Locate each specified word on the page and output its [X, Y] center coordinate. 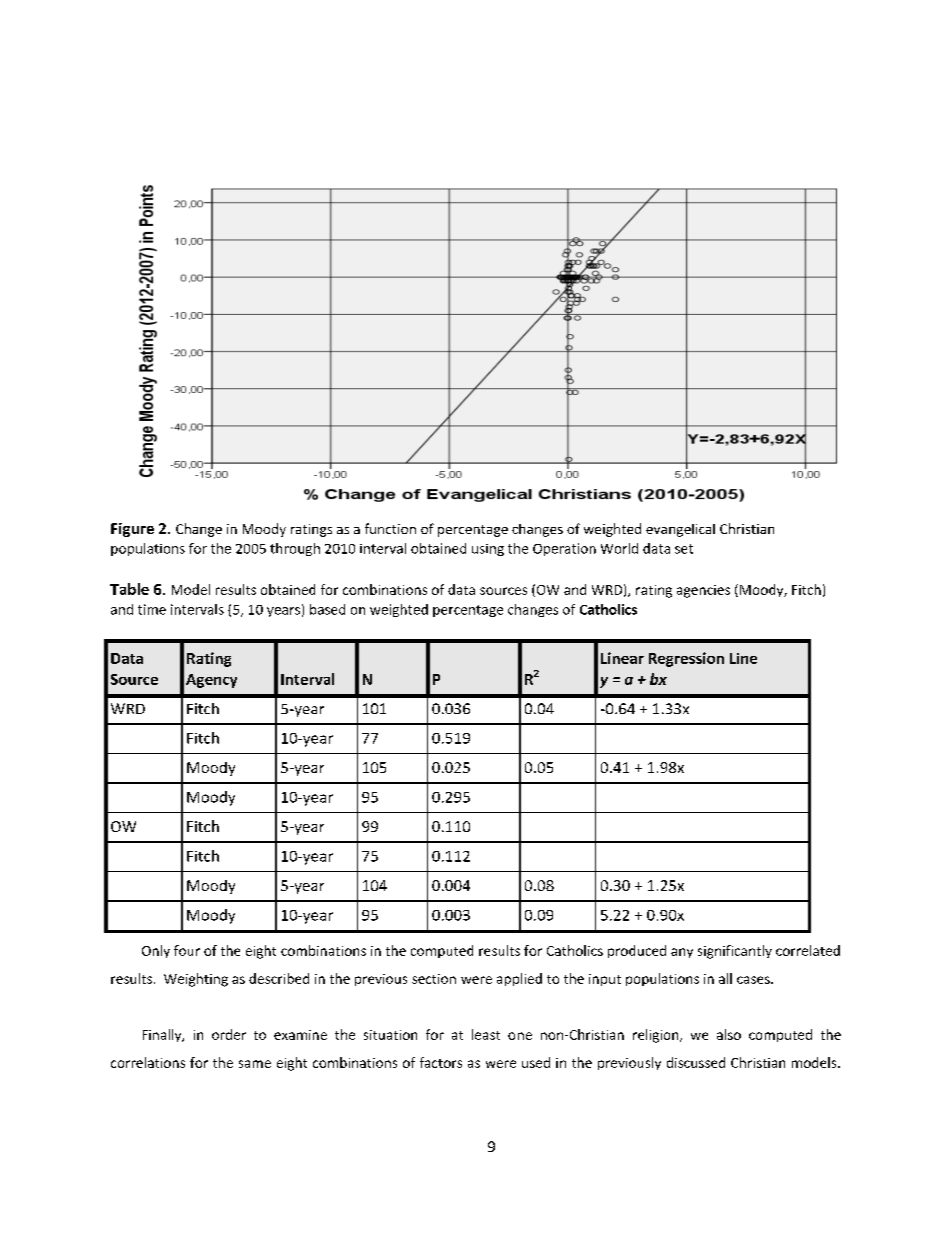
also [729, 1034]
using [488, 550]
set [684, 549]
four [187, 950]
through [295, 549]
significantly [735, 952]
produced [637, 951]
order [229, 1034]
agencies [703, 591]
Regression [686, 659]
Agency [211, 681]
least [486, 1034]
